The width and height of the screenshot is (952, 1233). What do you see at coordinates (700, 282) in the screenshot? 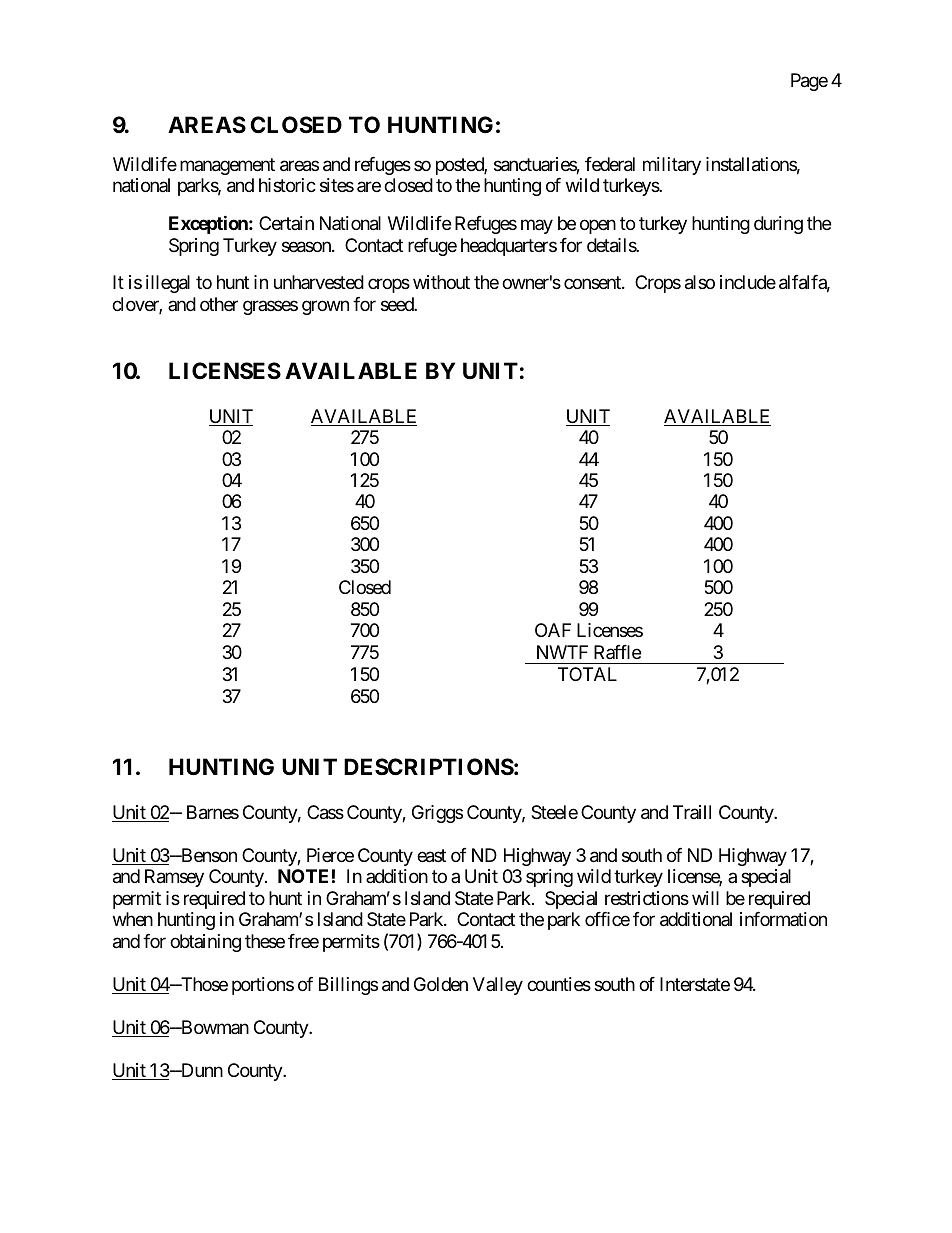
I see `also` at bounding box center [700, 282].
